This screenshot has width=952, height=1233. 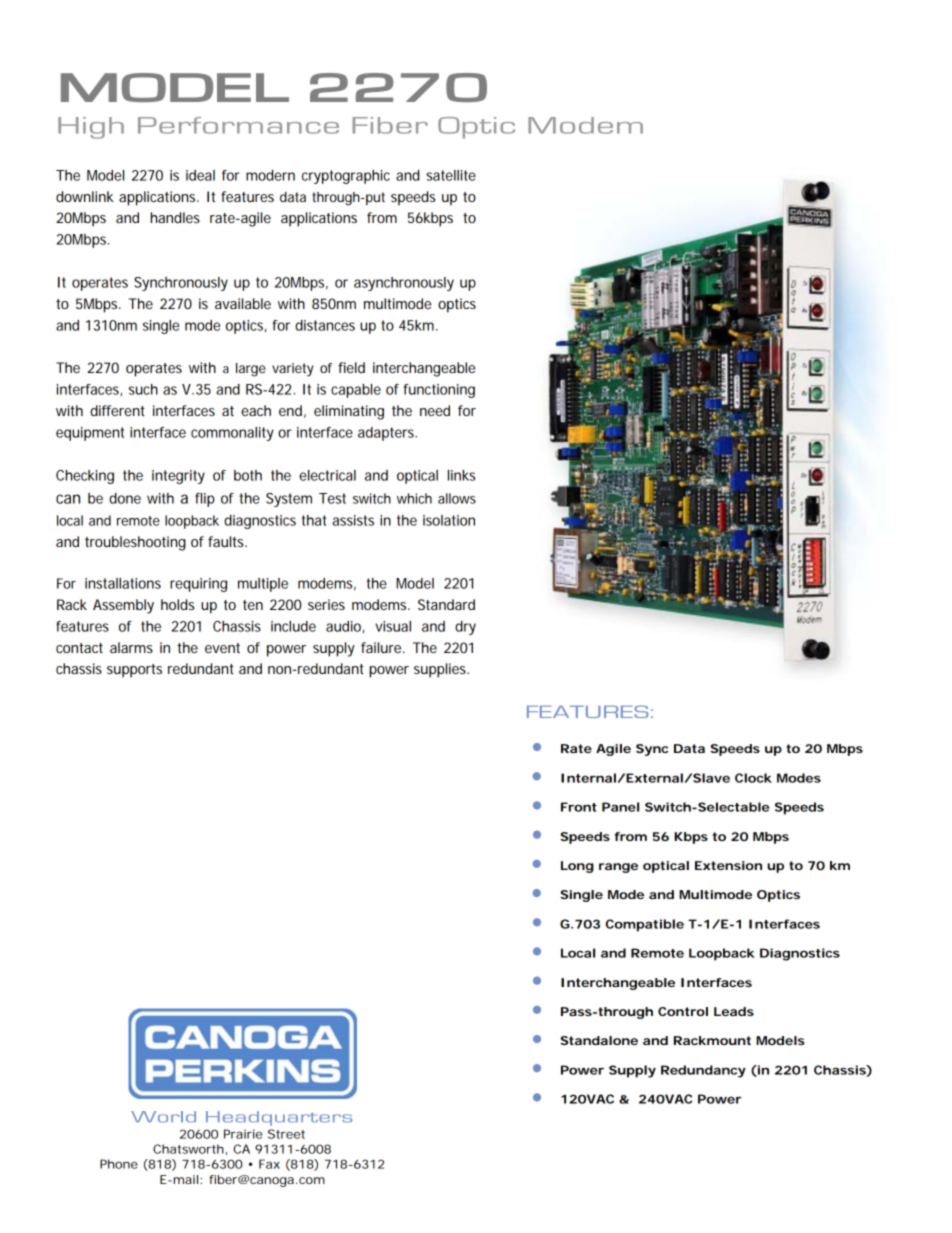 What do you see at coordinates (134, 671) in the screenshot?
I see `supports` at bounding box center [134, 671].
